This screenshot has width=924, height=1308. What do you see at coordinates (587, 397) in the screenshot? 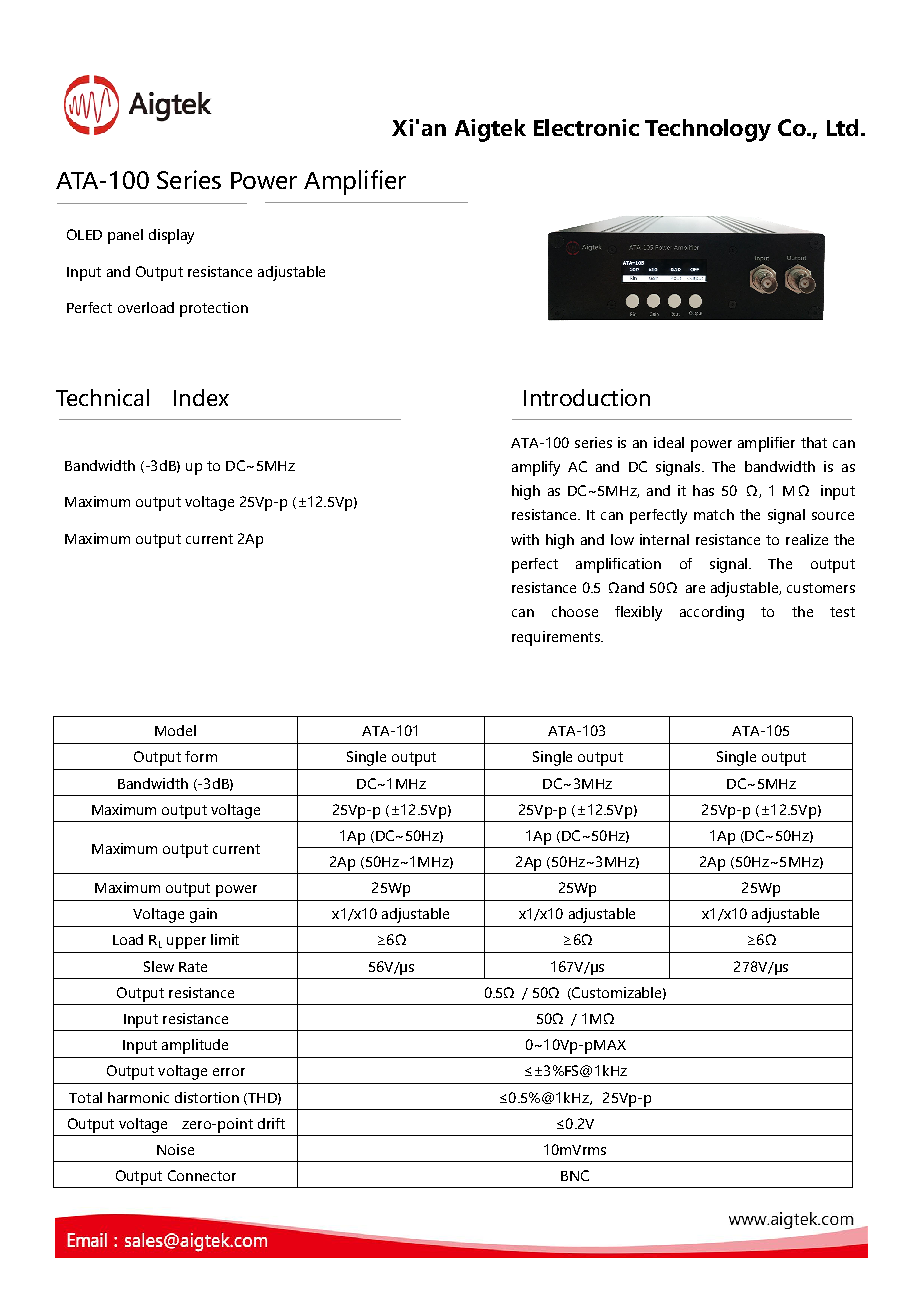
I see `Introduction` at bounding box center [587, 397].
